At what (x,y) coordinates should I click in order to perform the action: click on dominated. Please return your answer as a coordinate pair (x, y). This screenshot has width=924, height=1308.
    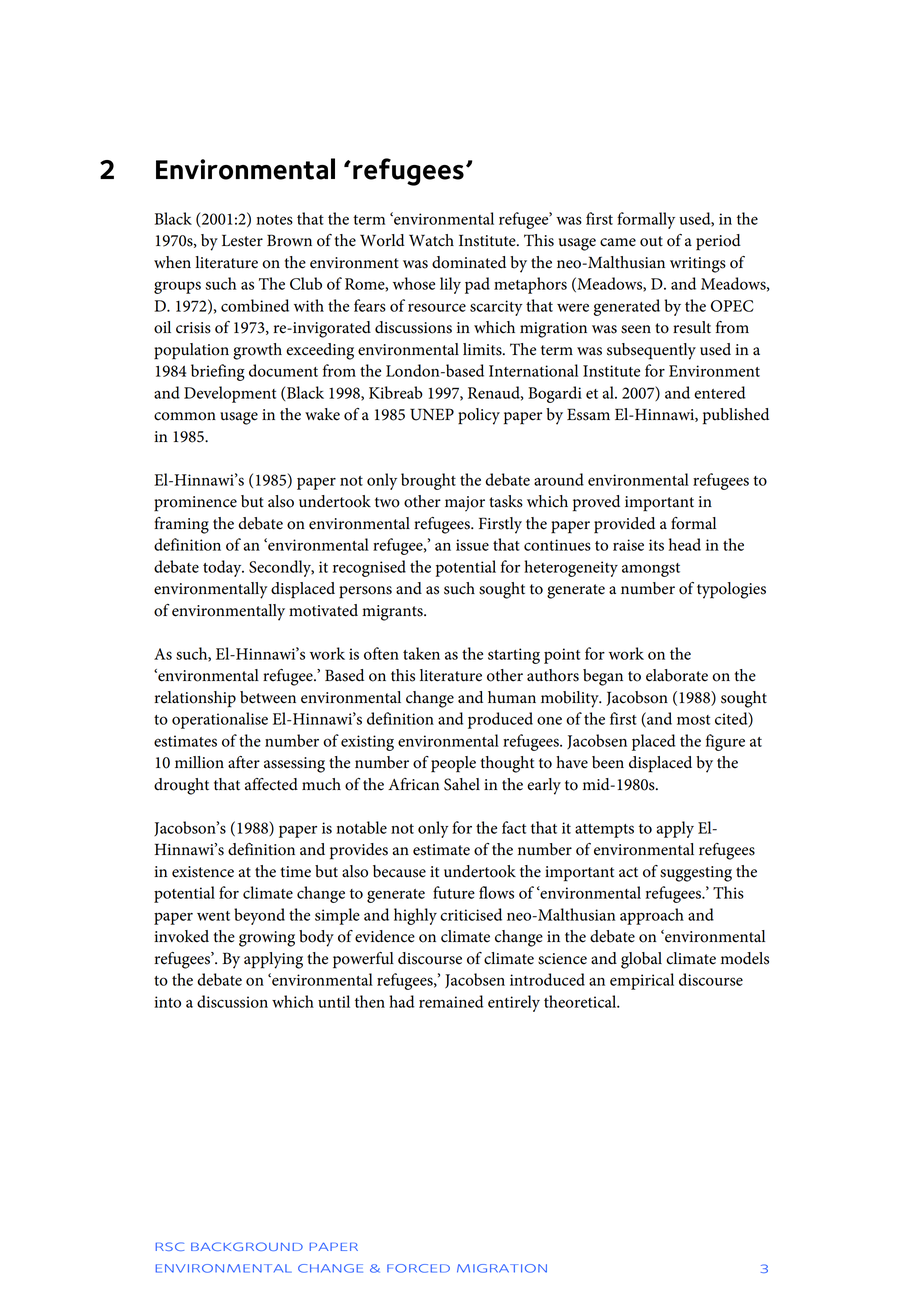
    Looking at the image, I should click on (469, 262).
